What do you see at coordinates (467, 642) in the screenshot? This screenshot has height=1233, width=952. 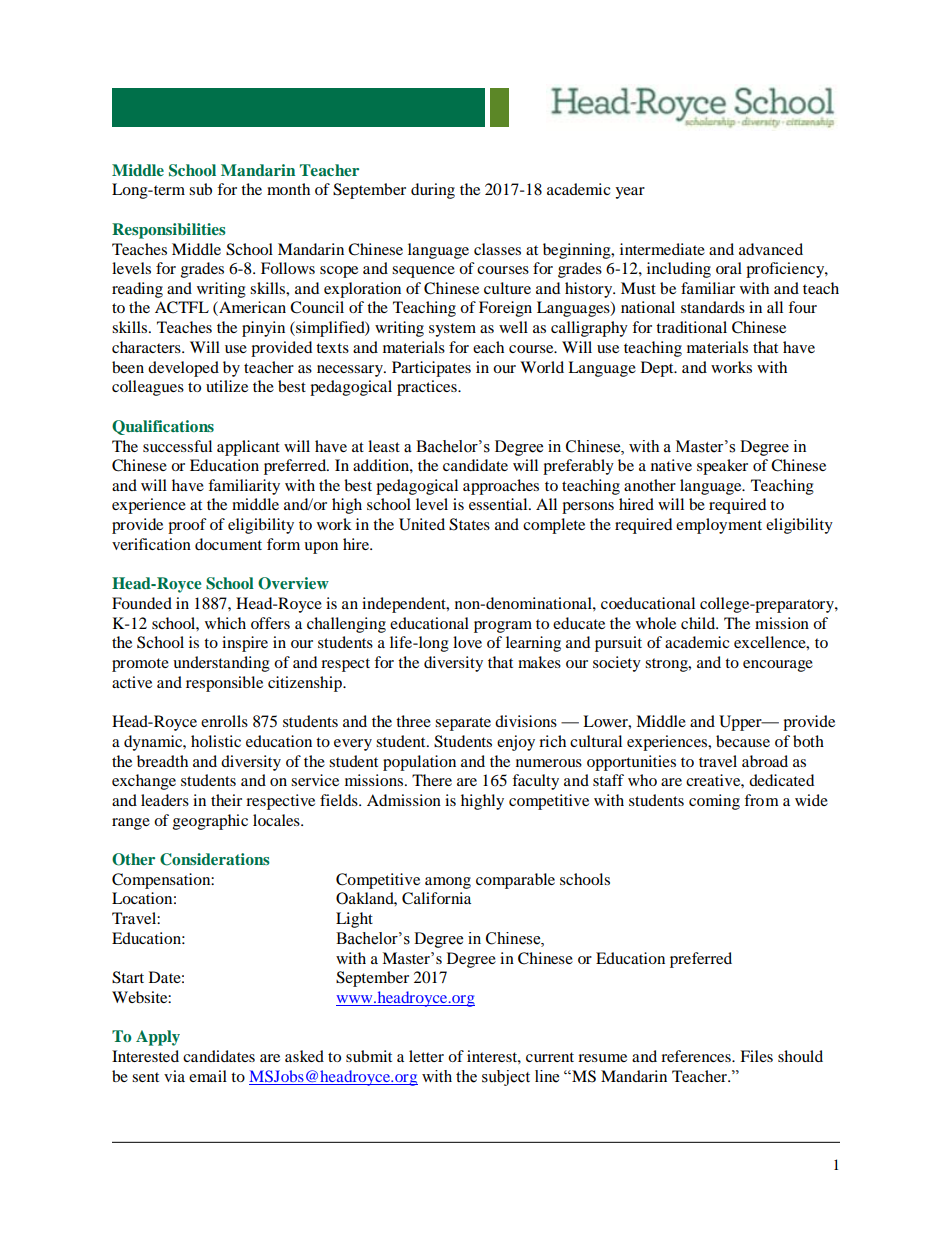 I see `love` at bounding box center [467, 642].
